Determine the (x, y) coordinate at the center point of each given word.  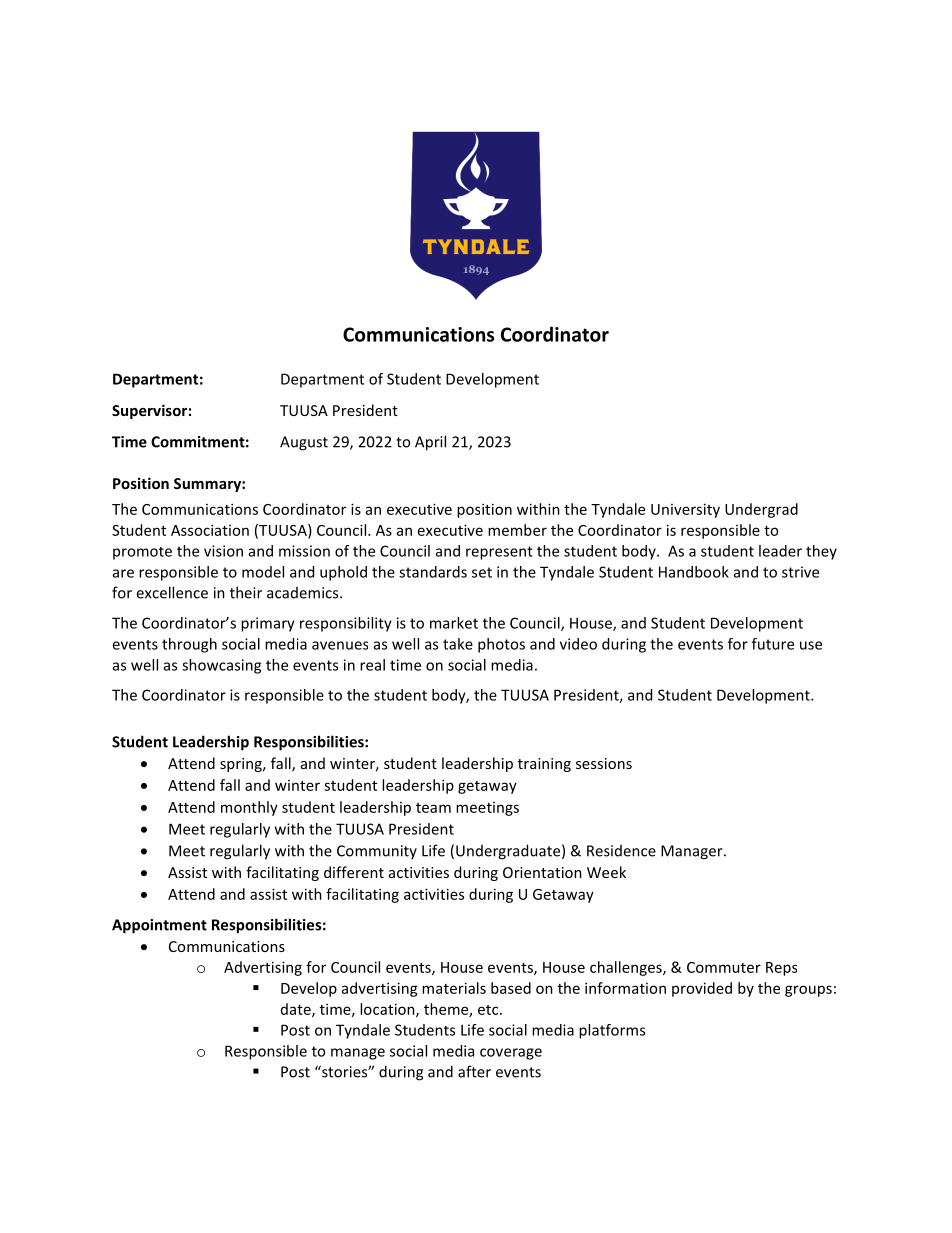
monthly (249, 808)
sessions (604, 763)
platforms (612, 1031)
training (544, 765)
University (685, 510)
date (297, 1010)
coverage (511, 1054)
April (430, 443)
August (304, 443)
